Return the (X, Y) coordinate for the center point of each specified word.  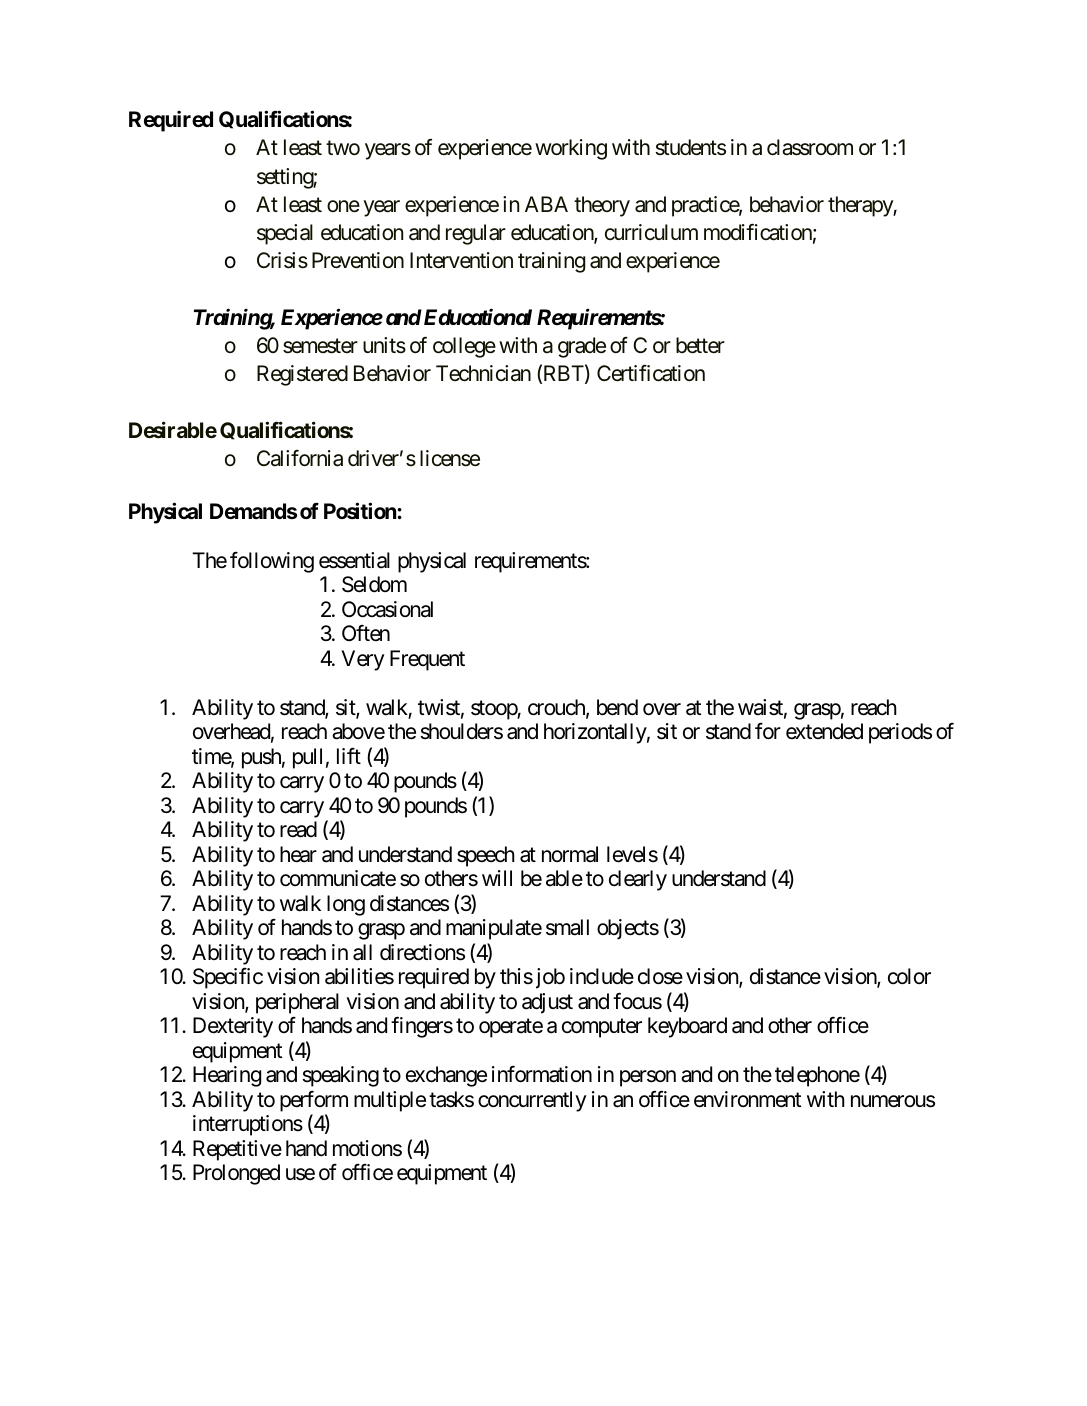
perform (314, 1101)
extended (824, 731)
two (343, 148)
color (909, 976)
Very (363, 660)
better (700, 345)
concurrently (532, 1101)
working (571, 149)
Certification (651, 373)
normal (570, 854)
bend (617, 707)
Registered (302, 375)
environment (747, 1099)
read (298, 829)
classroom (810, 147)
